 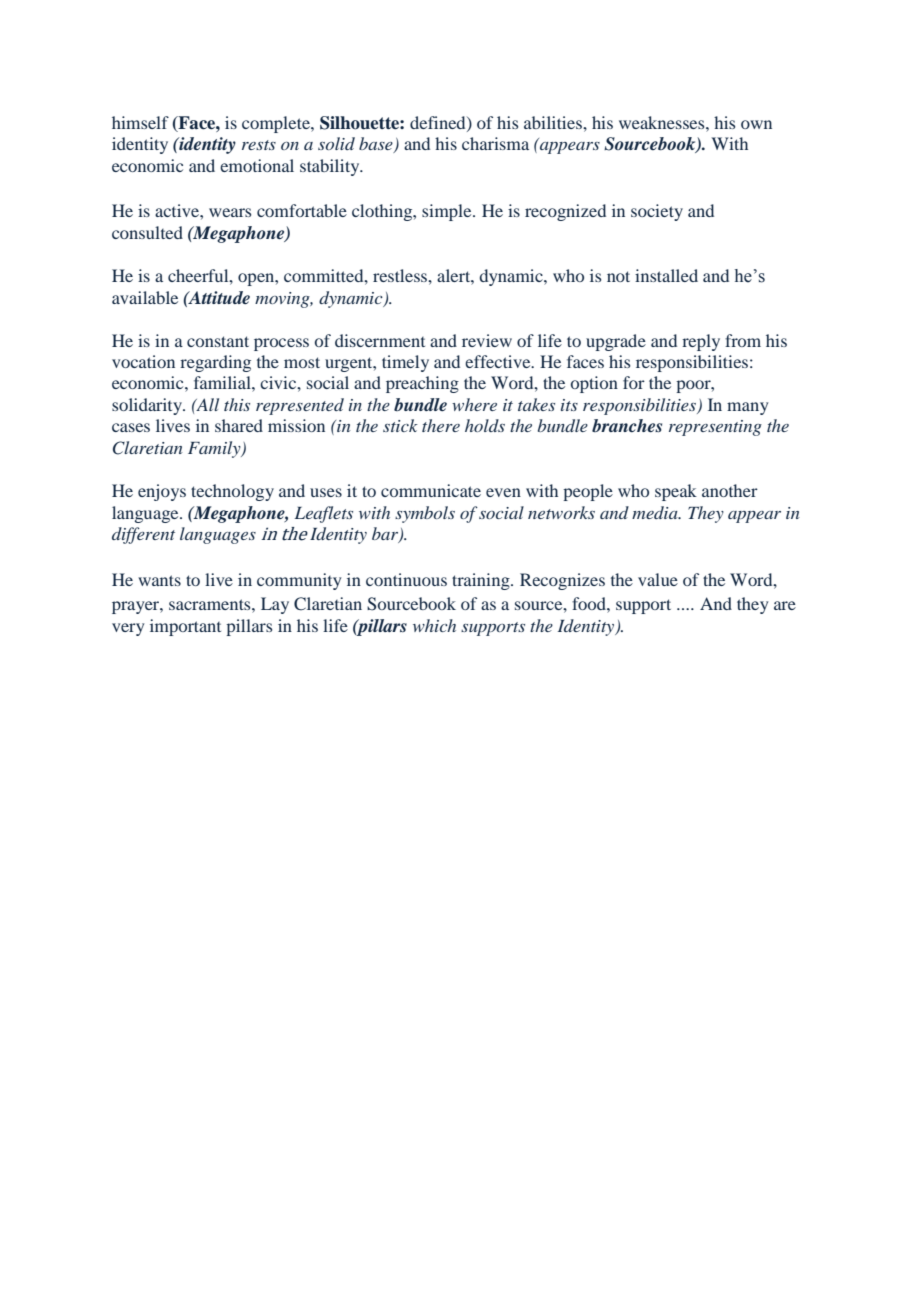 I want to click on defined, so click(x=439, y=123).
